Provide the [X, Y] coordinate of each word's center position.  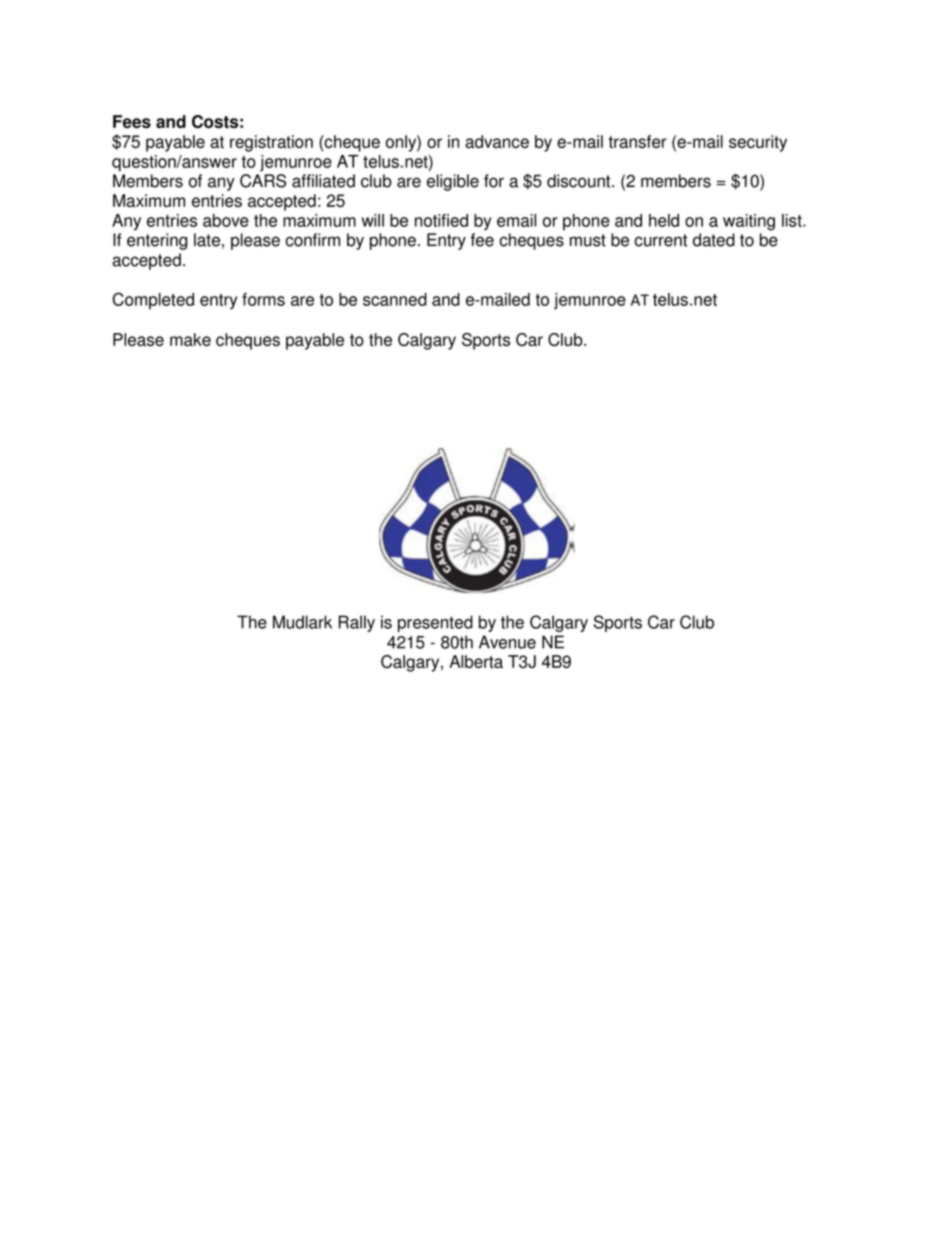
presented [435, 623]
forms [263, 299]
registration [271, 143]
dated [714, 240]
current [660, 240]
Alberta [476, 661]
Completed [153, 301]
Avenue [507, 642]
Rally [356, 623]
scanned [395, 299]
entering [157, 241]
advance [497, 141]
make [190, 339]
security [758, 143]
